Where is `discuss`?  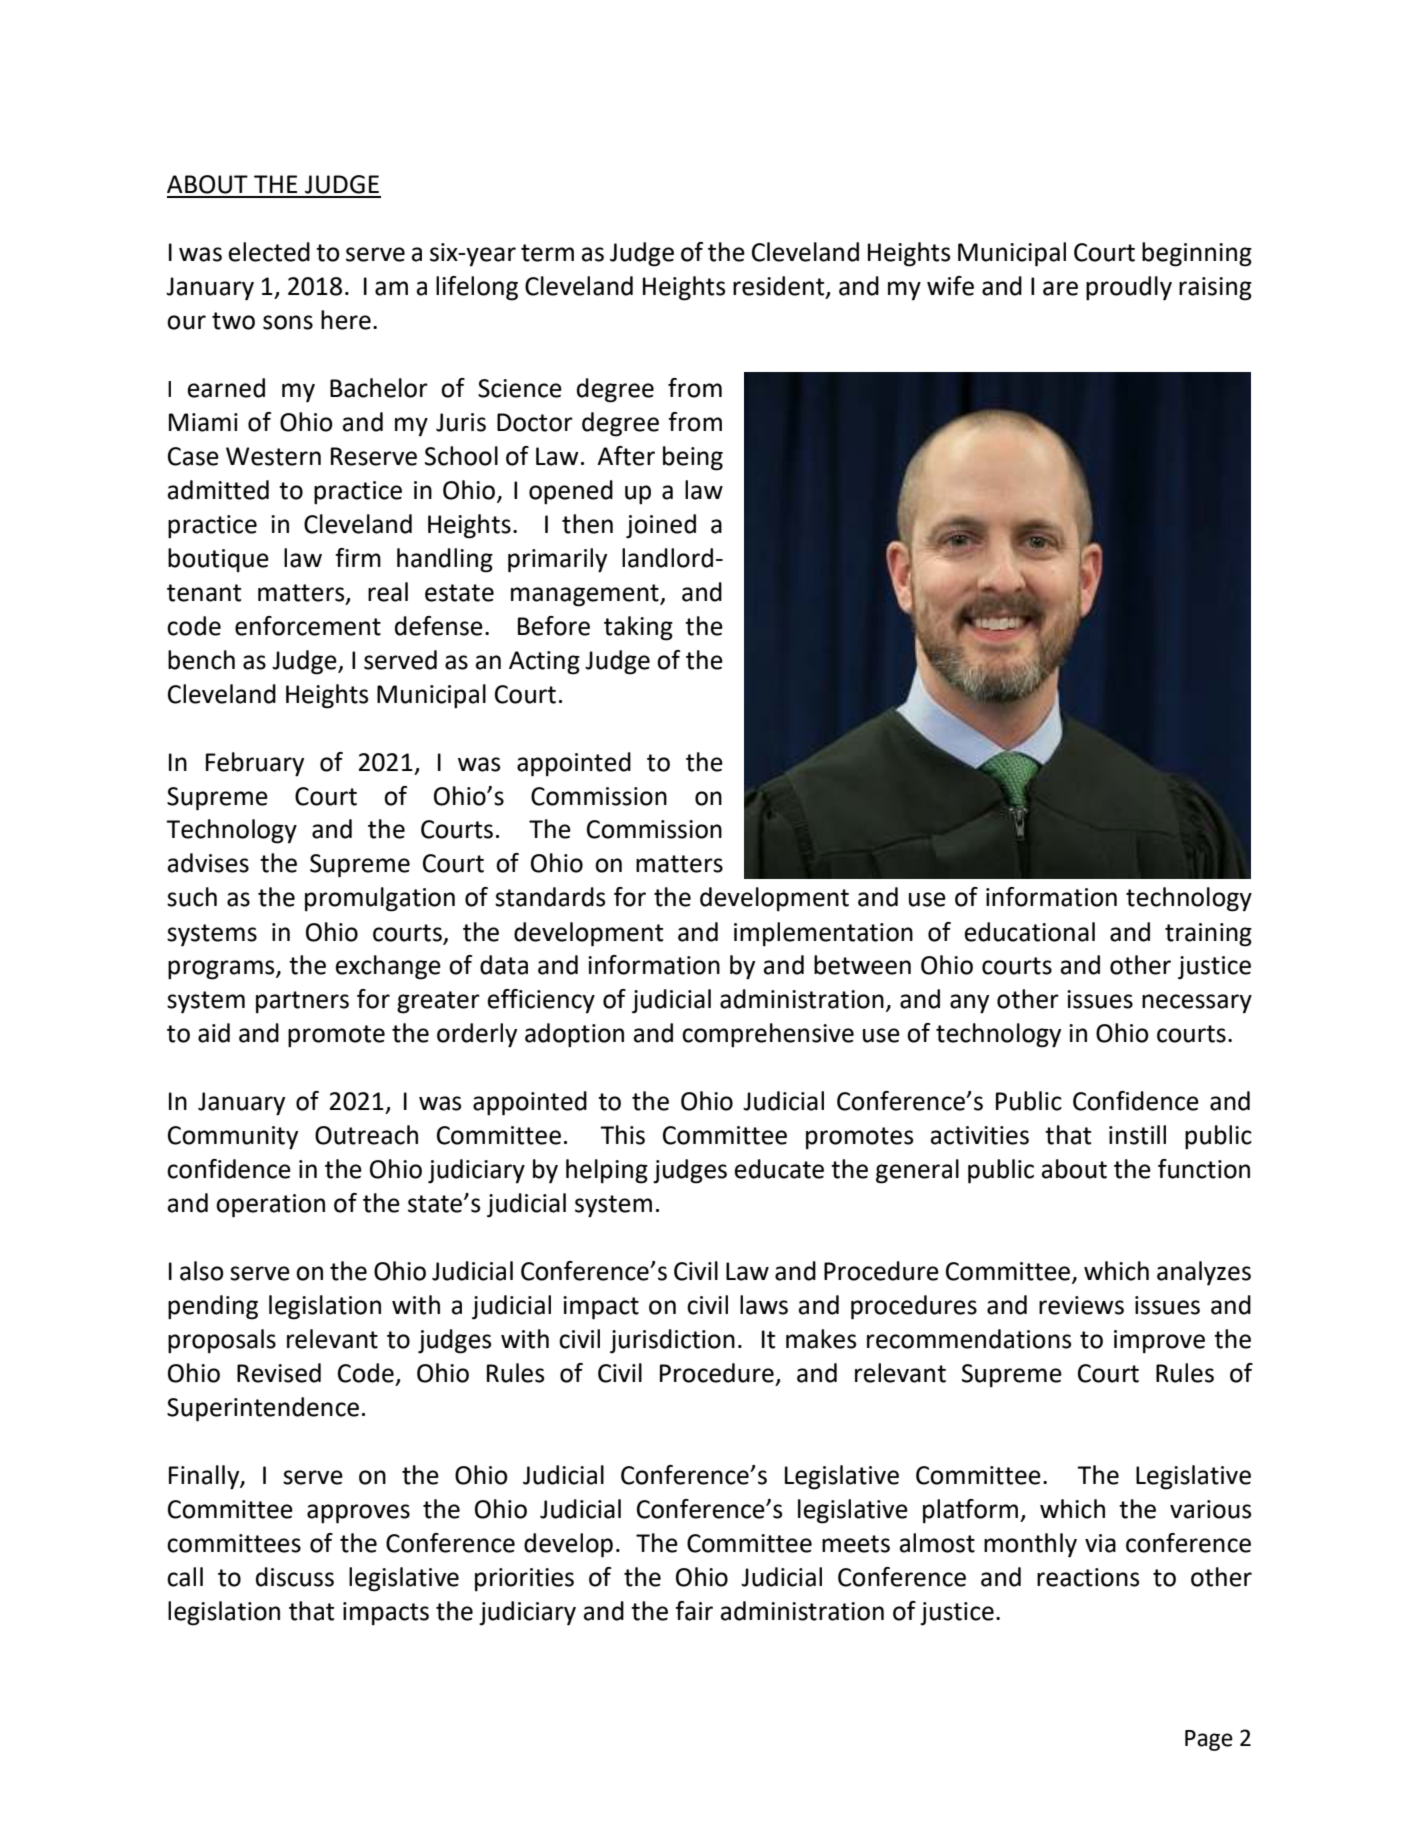 discuss is located at coordinates (295, 1577).
